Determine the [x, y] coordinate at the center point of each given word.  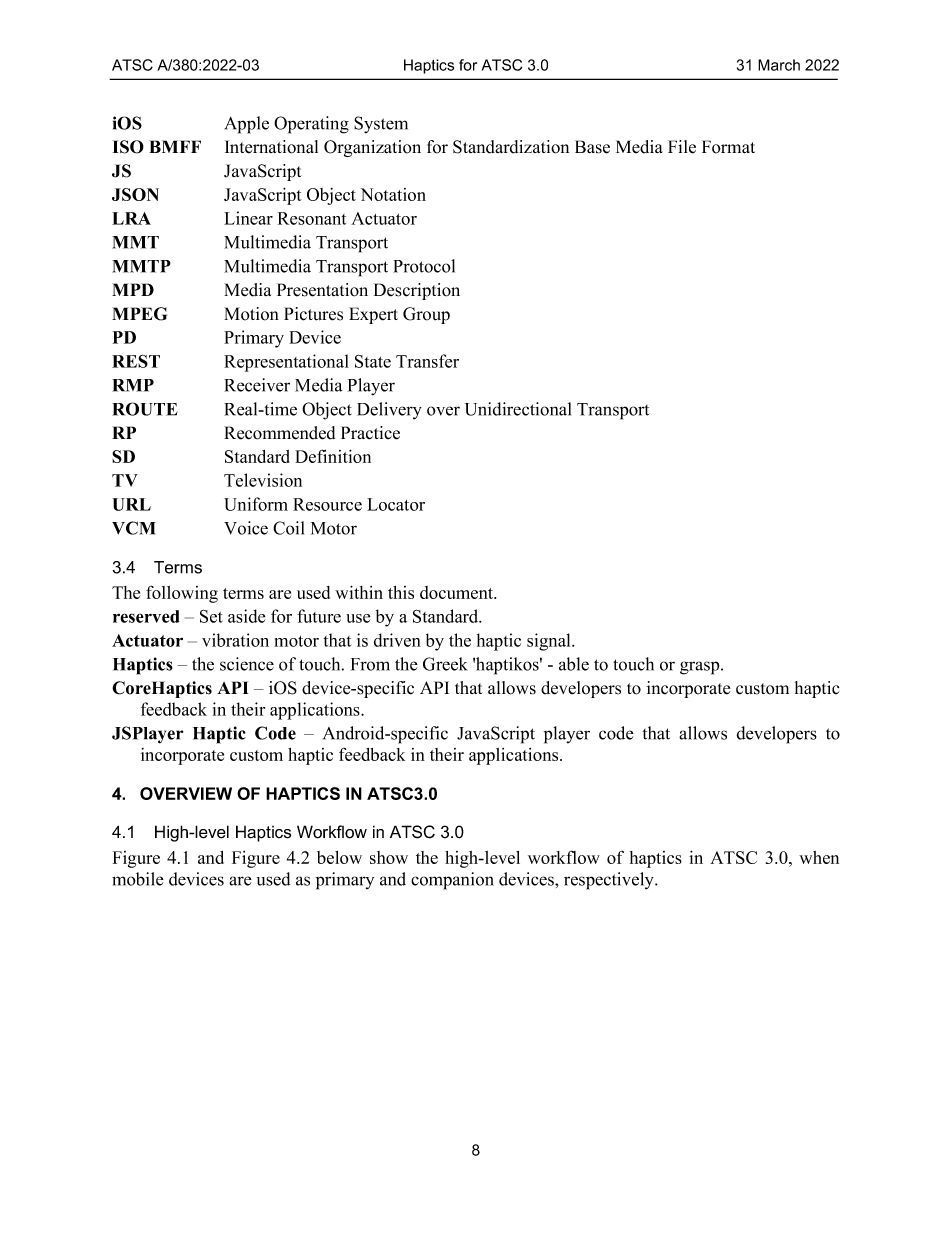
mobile [138, 879]
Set [211, 616]
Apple [247, 125]
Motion [251, 314]
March [779, 65]
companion [452, 881]
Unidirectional [518, 409]
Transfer [427, 361]
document [458, 592]
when [819, 857]
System [381, 125]
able [574, 664]
